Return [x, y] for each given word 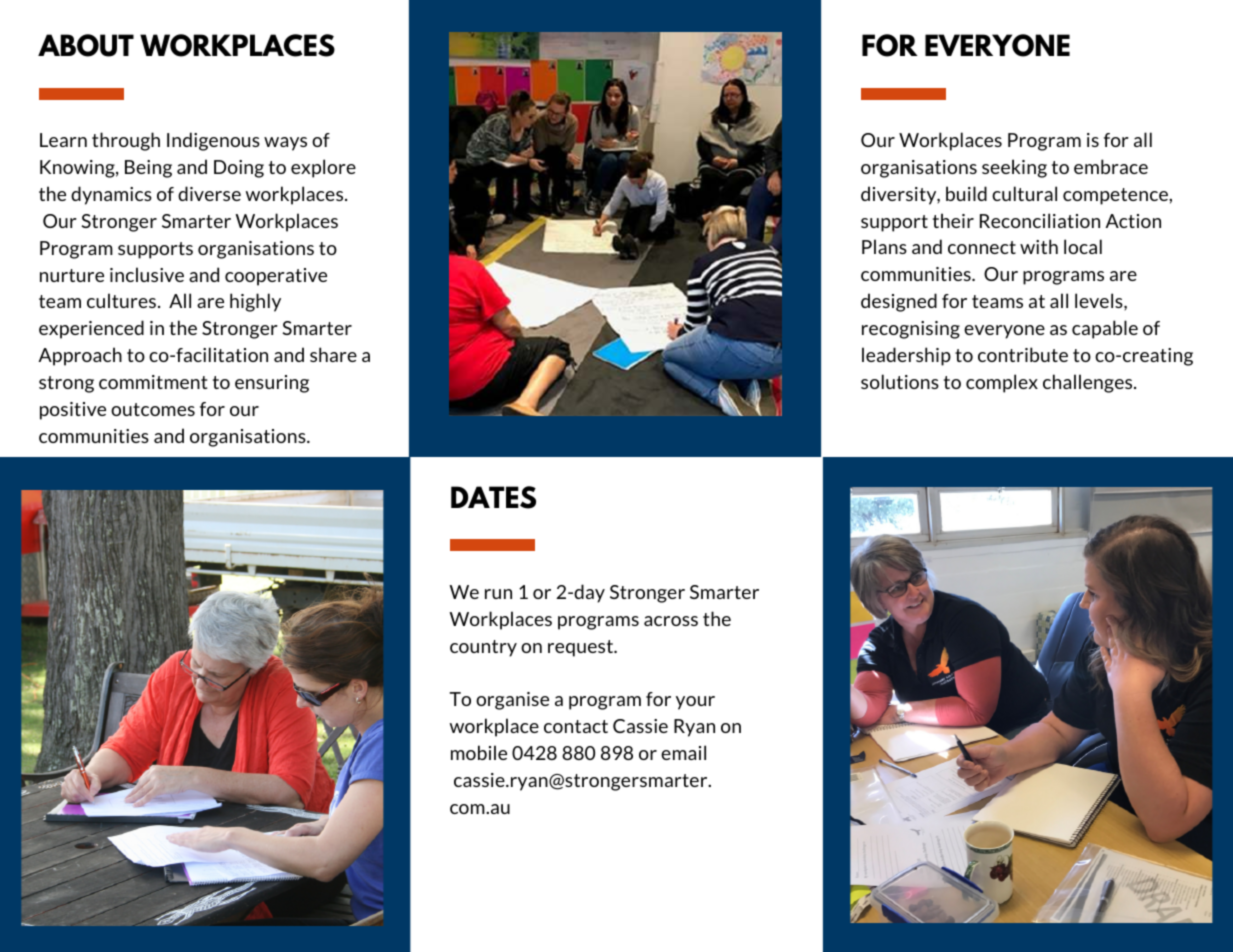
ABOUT [86, 45]
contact [576, 726]
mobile [479, 752]
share [333, 354]
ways [285, 144]
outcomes [153, 409]
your [695, 703]
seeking [1014, 168]
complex [1002, 383]
